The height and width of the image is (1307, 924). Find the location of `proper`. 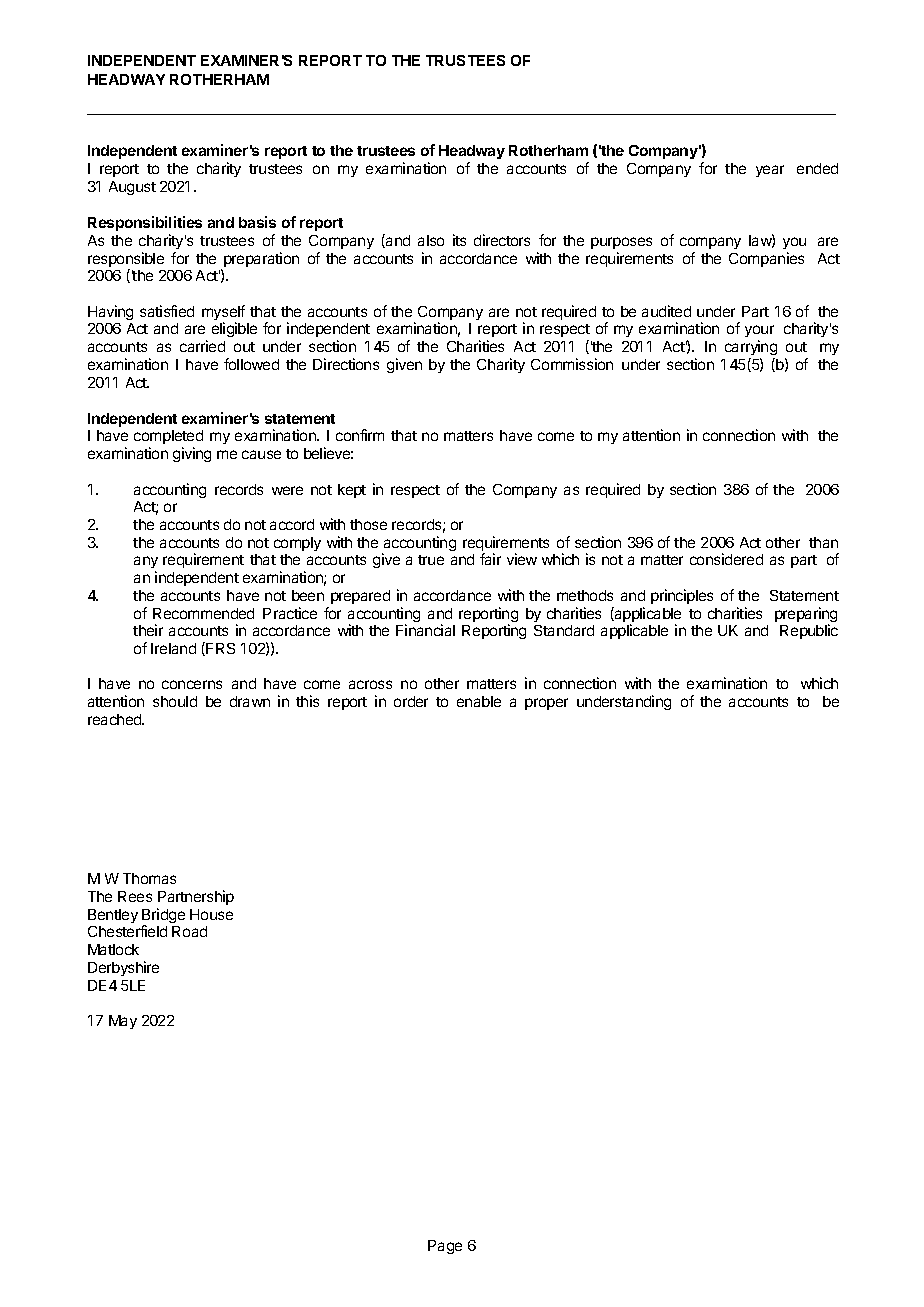

proper is located at coordinates (546, 704).
